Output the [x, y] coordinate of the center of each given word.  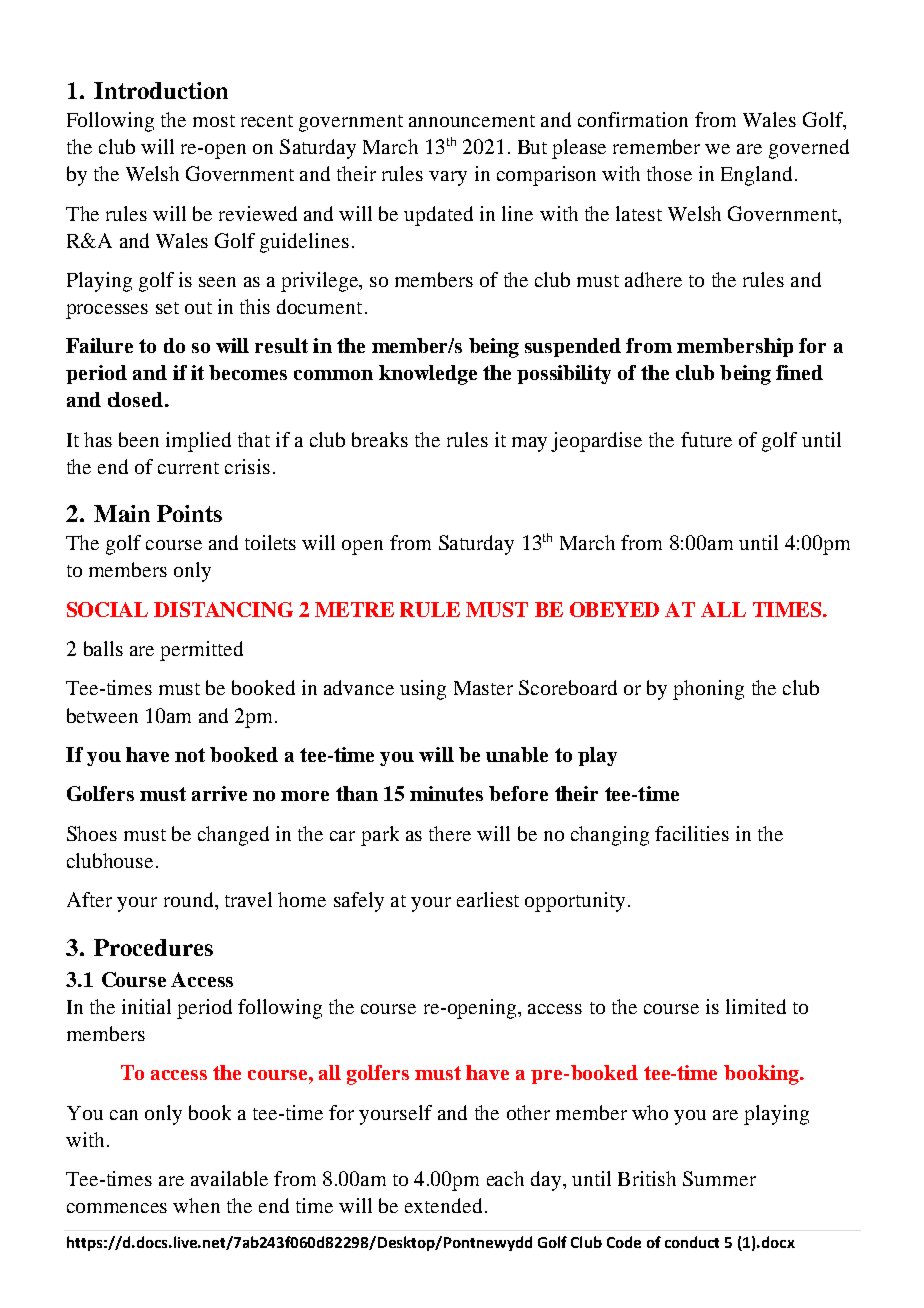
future [706, 439]
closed [137, 399]
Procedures [153, 947]
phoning [708, 690]
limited [756, 1006]
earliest [488, 899]
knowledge [428, 375]
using [423, 690]
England [756, 176]
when [196, 1205]
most [214, 121]
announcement [472, 121]
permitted [201, 651]
